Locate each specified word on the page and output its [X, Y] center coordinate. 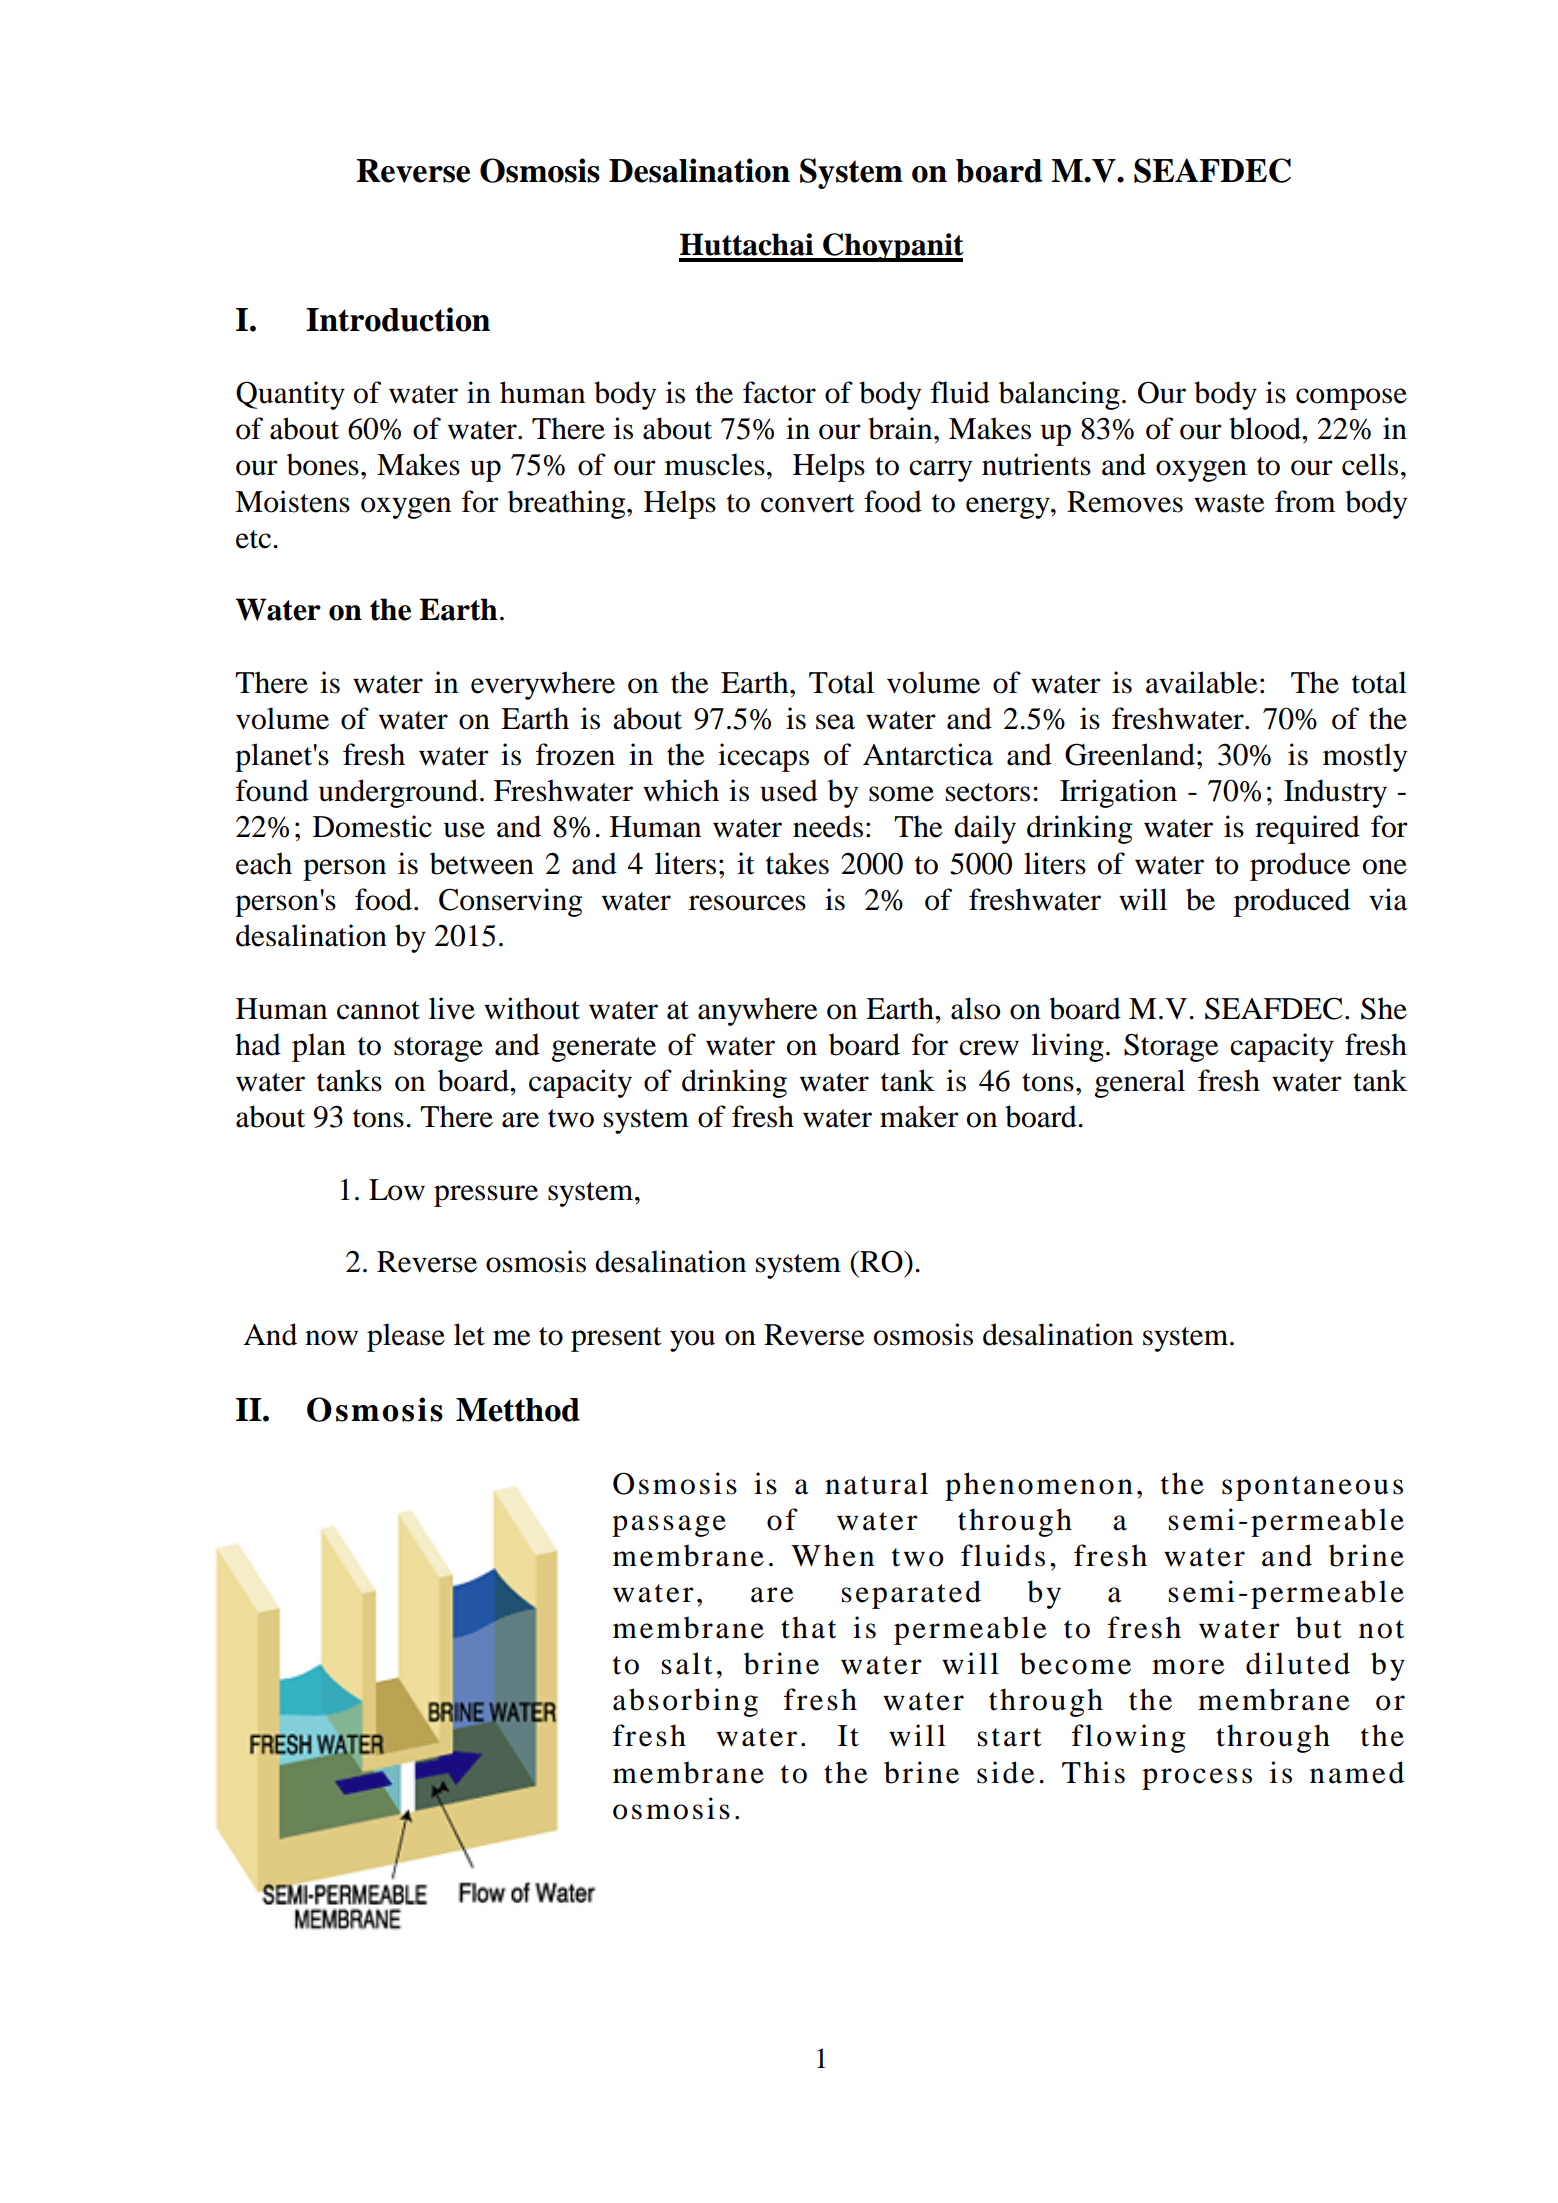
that [808, 1627]
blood [1266, 428]
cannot [378, 1010]
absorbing [685, 1702]
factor [779, 392]
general [1139, 1083]
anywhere [758, 1011]
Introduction [398, 319]
